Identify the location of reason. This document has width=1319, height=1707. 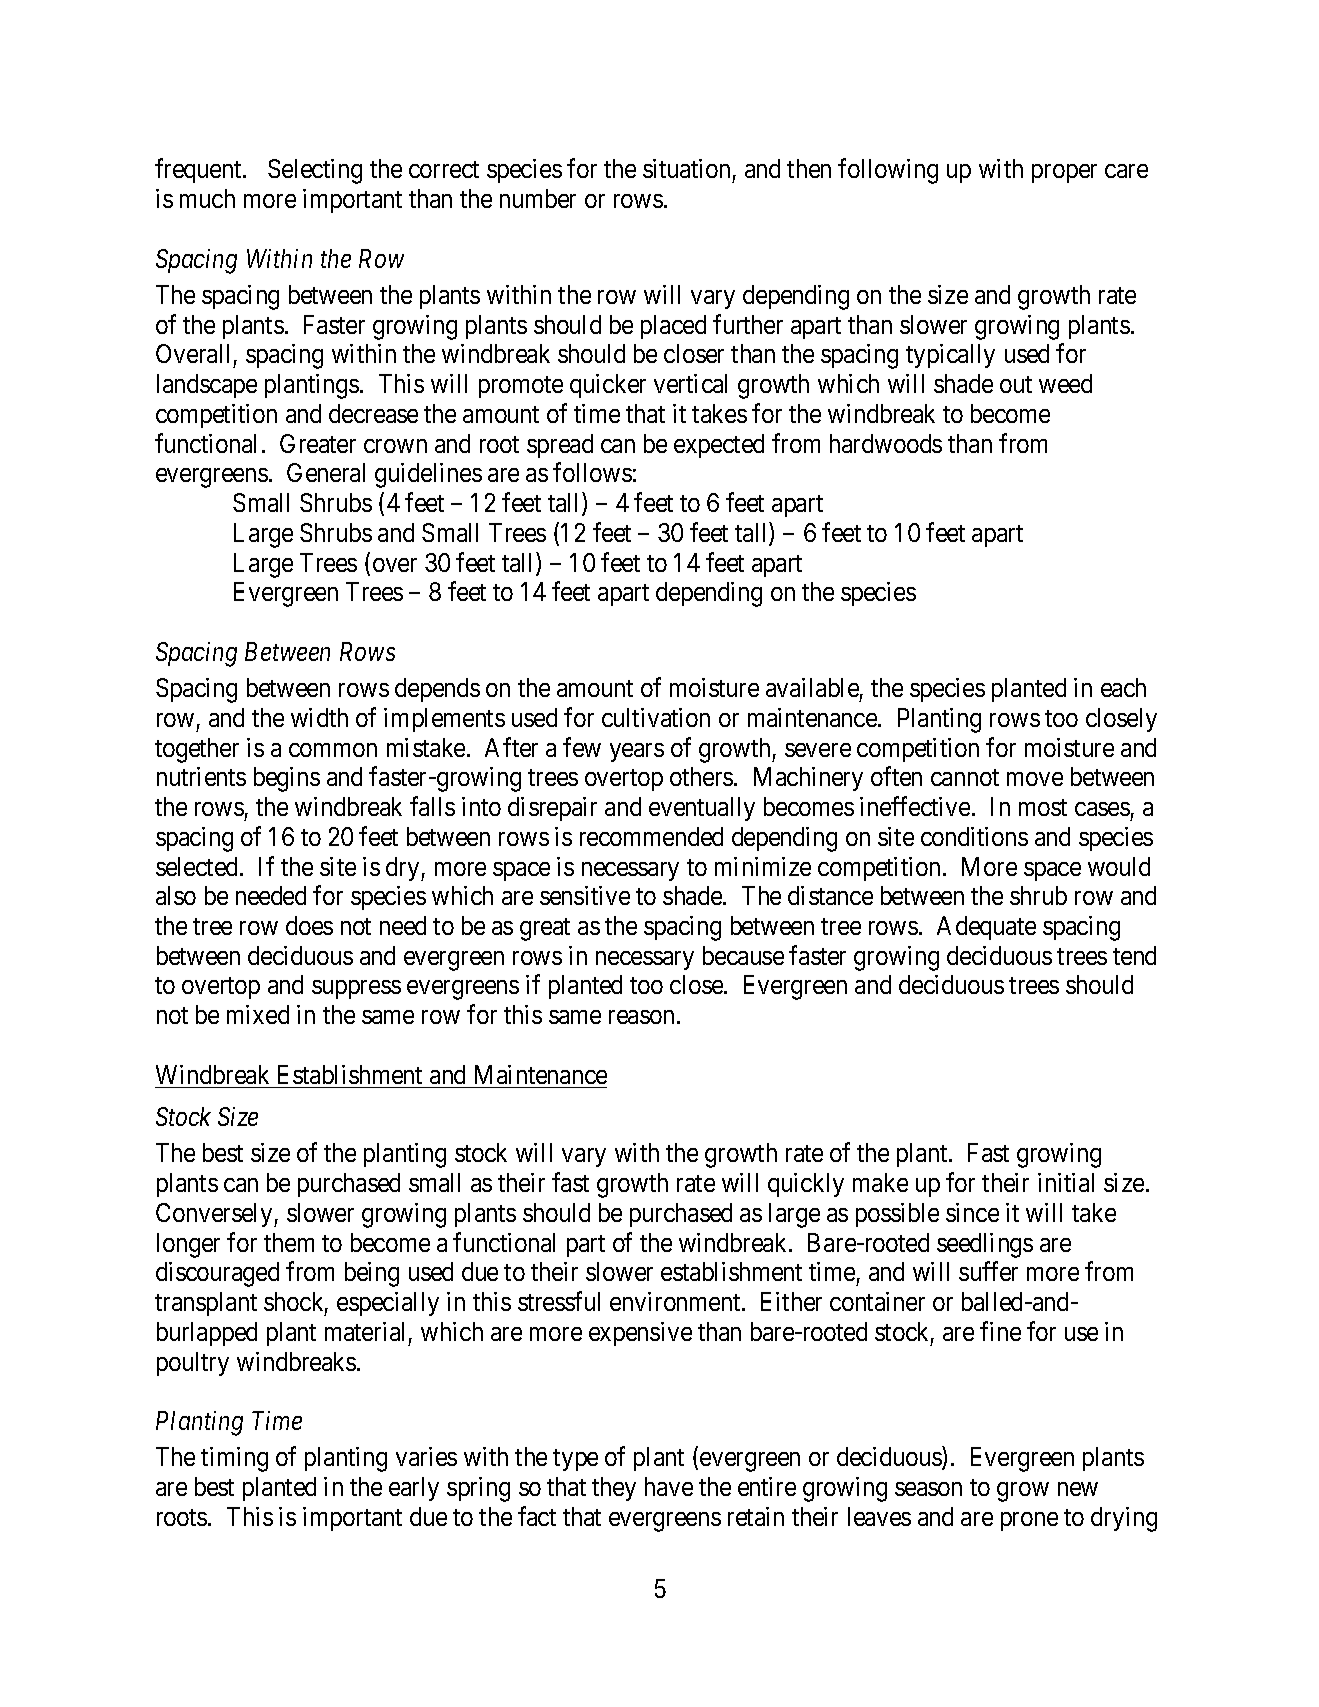
(641, 1017).
